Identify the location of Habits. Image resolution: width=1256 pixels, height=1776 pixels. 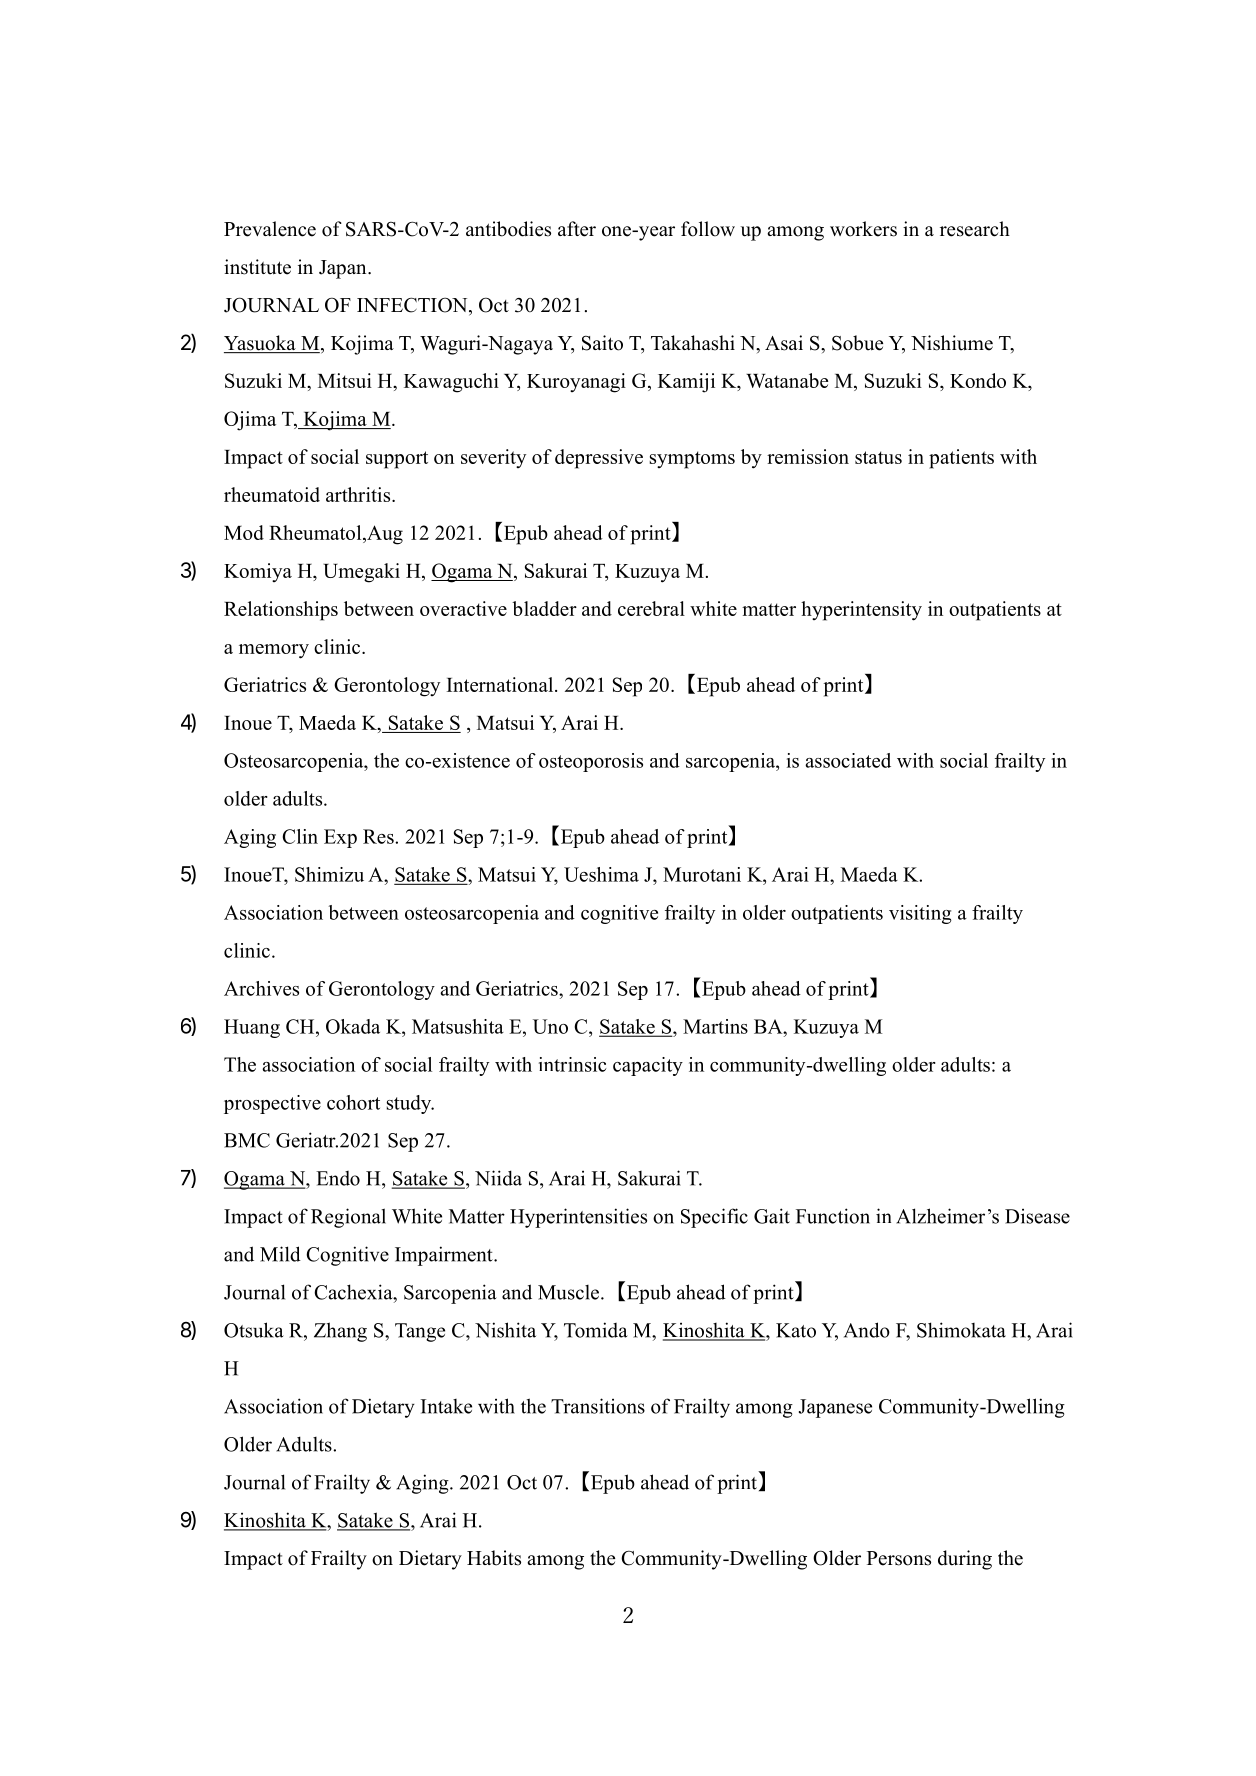
(494, 1558).
